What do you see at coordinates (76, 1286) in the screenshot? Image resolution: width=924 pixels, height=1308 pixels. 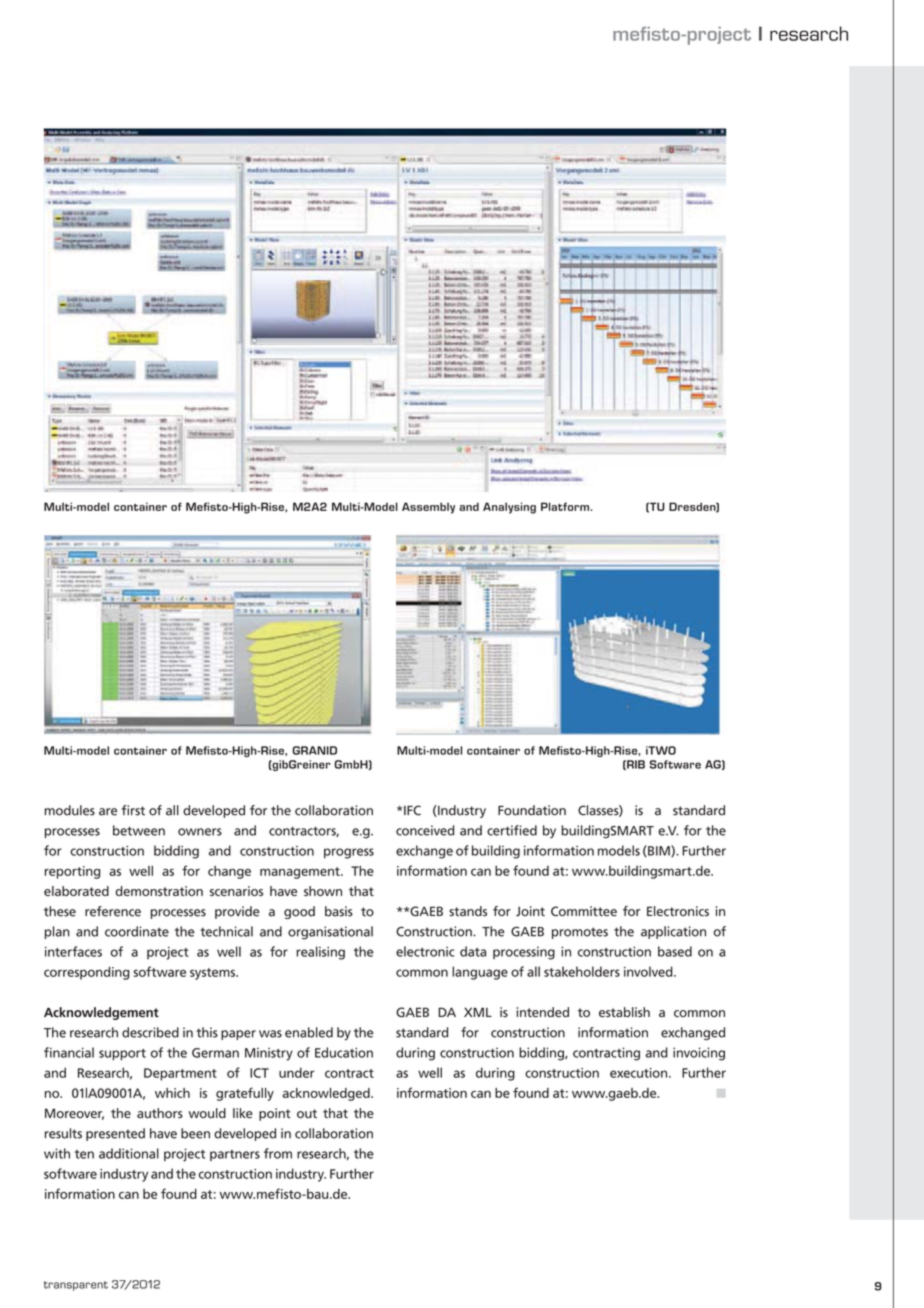 I see `transparent` at bounding box center [76, 1286].
